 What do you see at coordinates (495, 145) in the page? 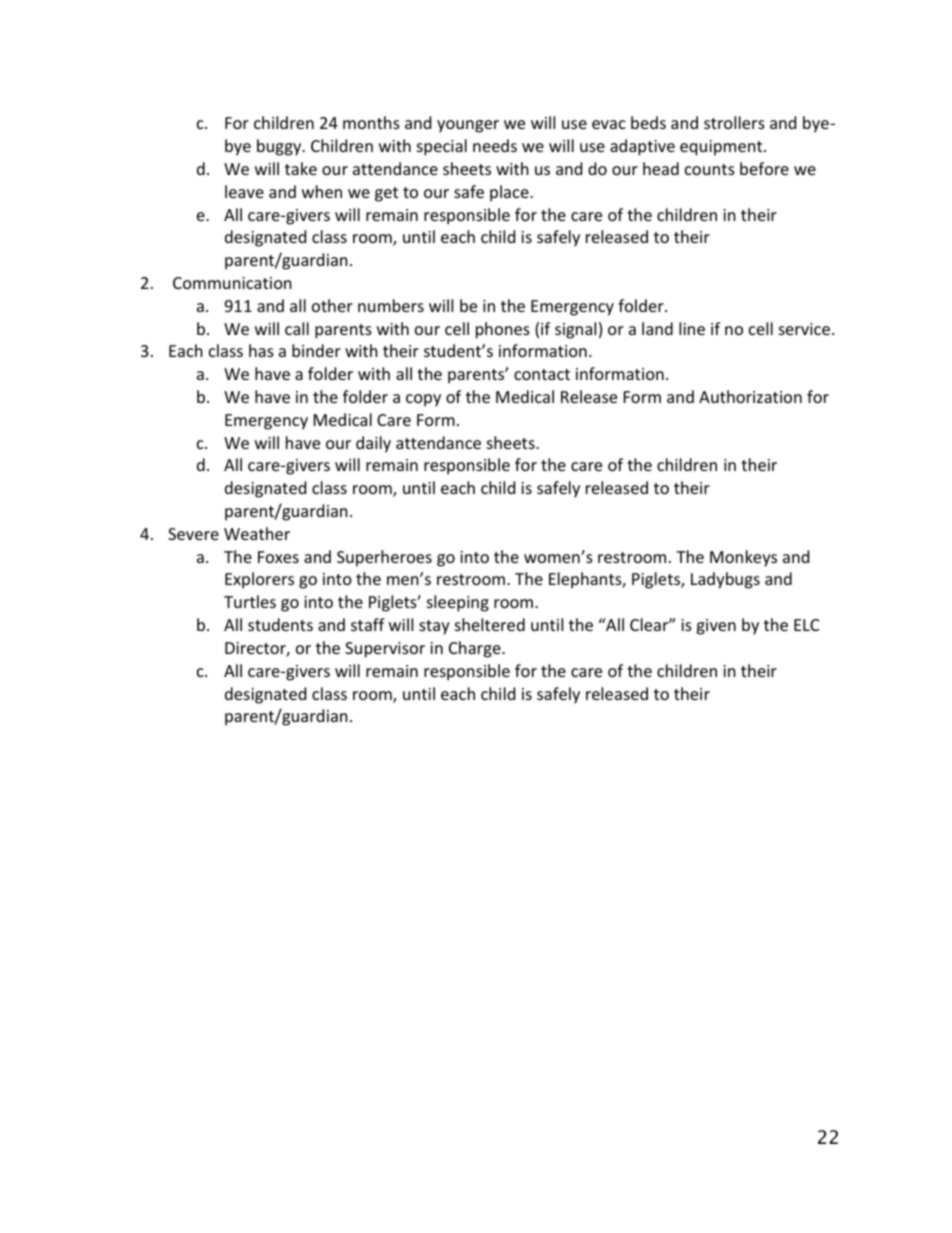
I see `needs` at bounding box center [495, 145].
